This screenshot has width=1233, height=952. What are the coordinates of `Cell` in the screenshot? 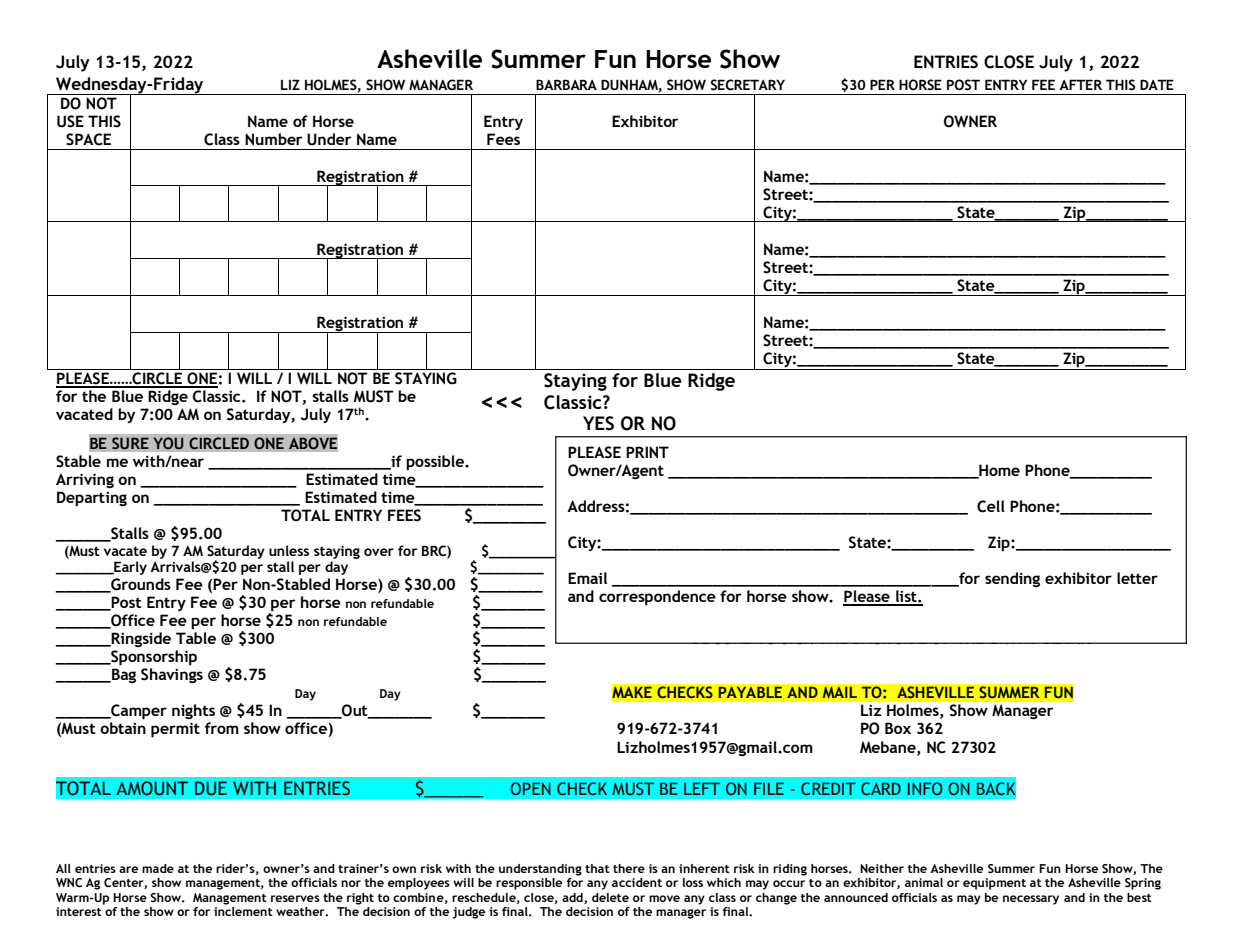 It's located at (991, 506).
